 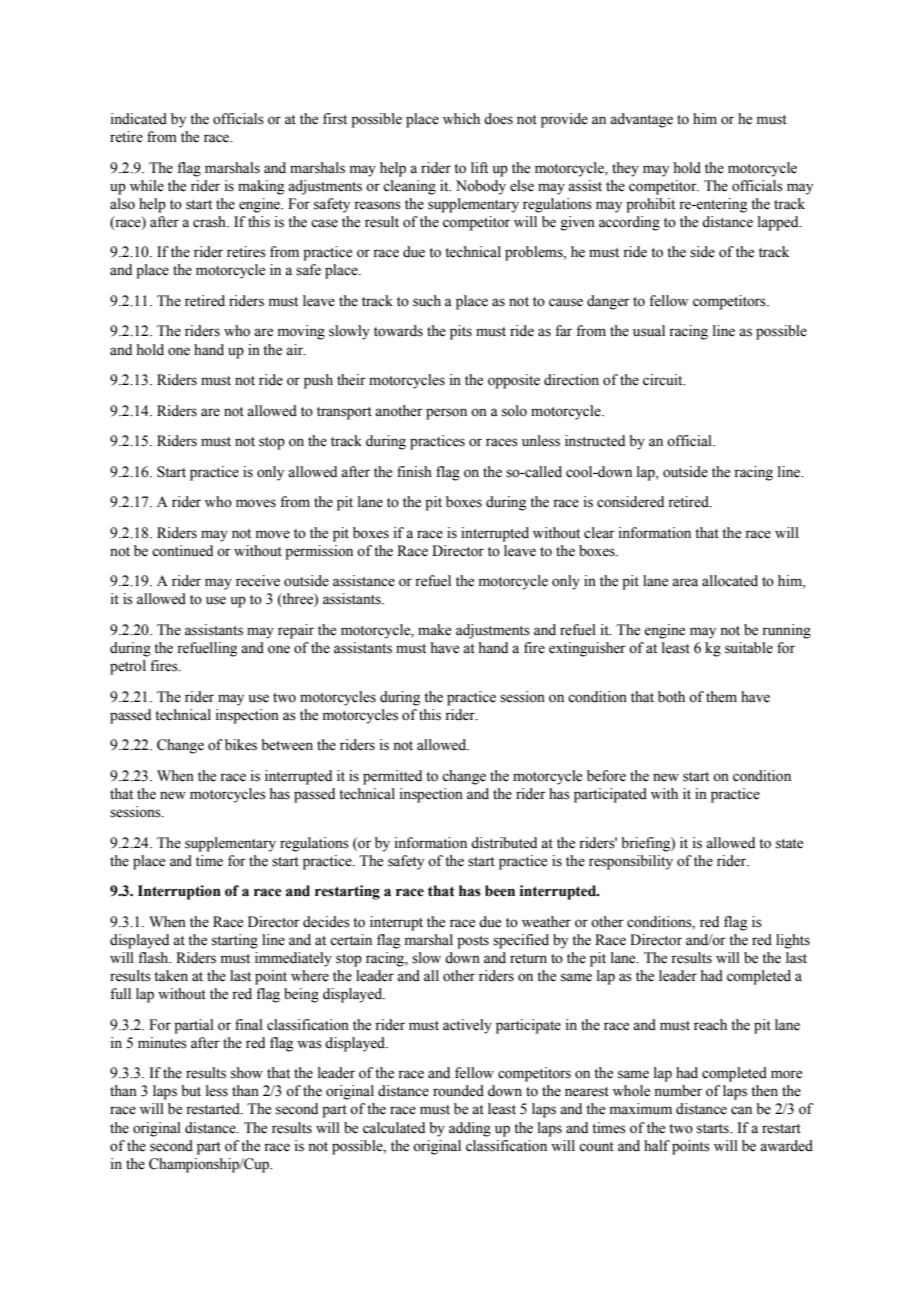 What do you see at coordinates (247, 1073) in the screenshot?
I see `show` at bounding box center [247, 1073].
